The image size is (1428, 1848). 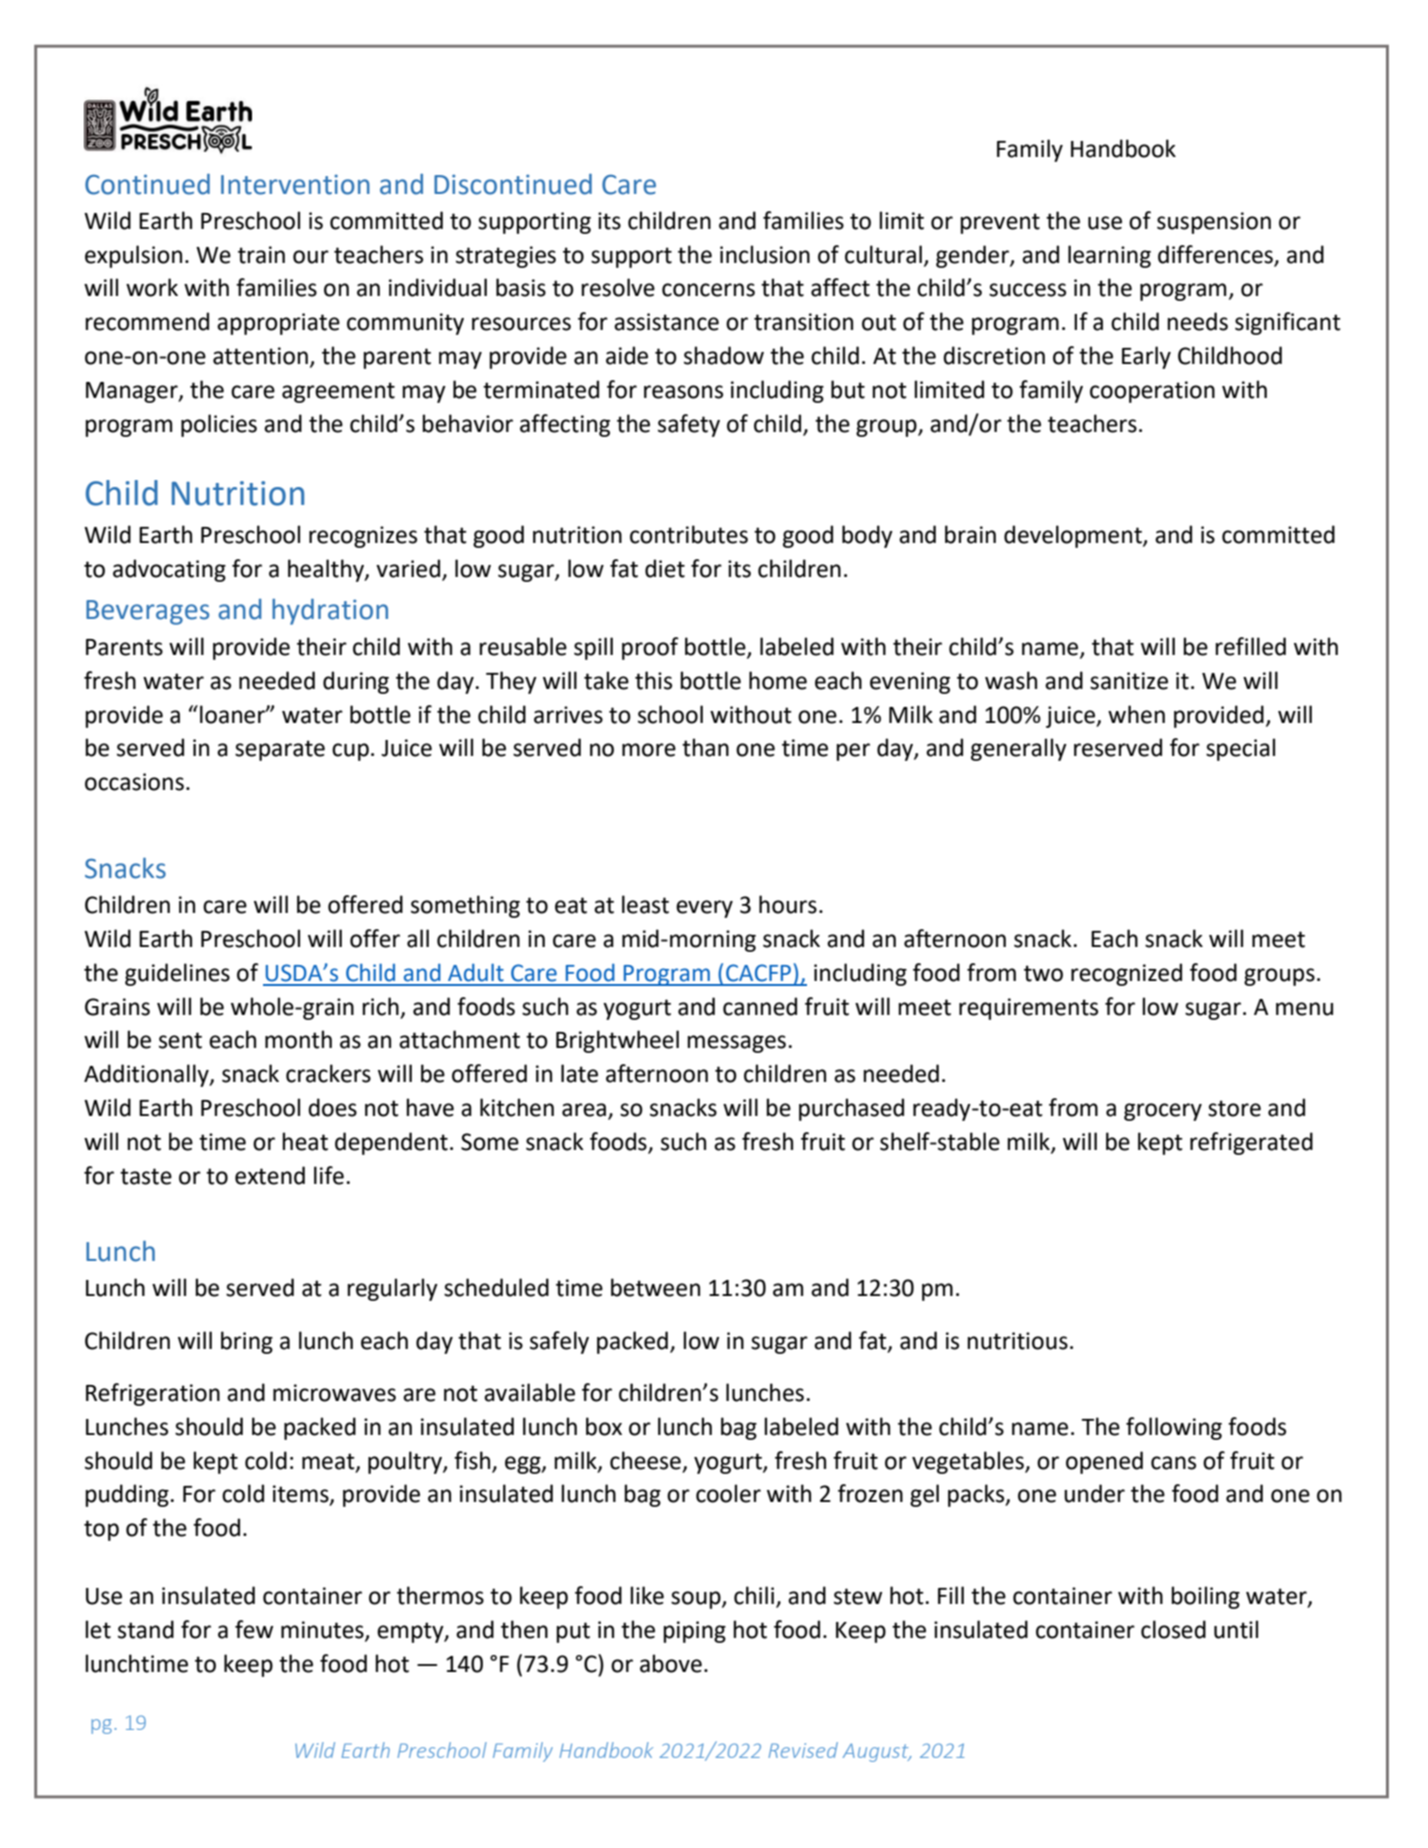 I want to click on inclusion, so click(x=765, y=254).
